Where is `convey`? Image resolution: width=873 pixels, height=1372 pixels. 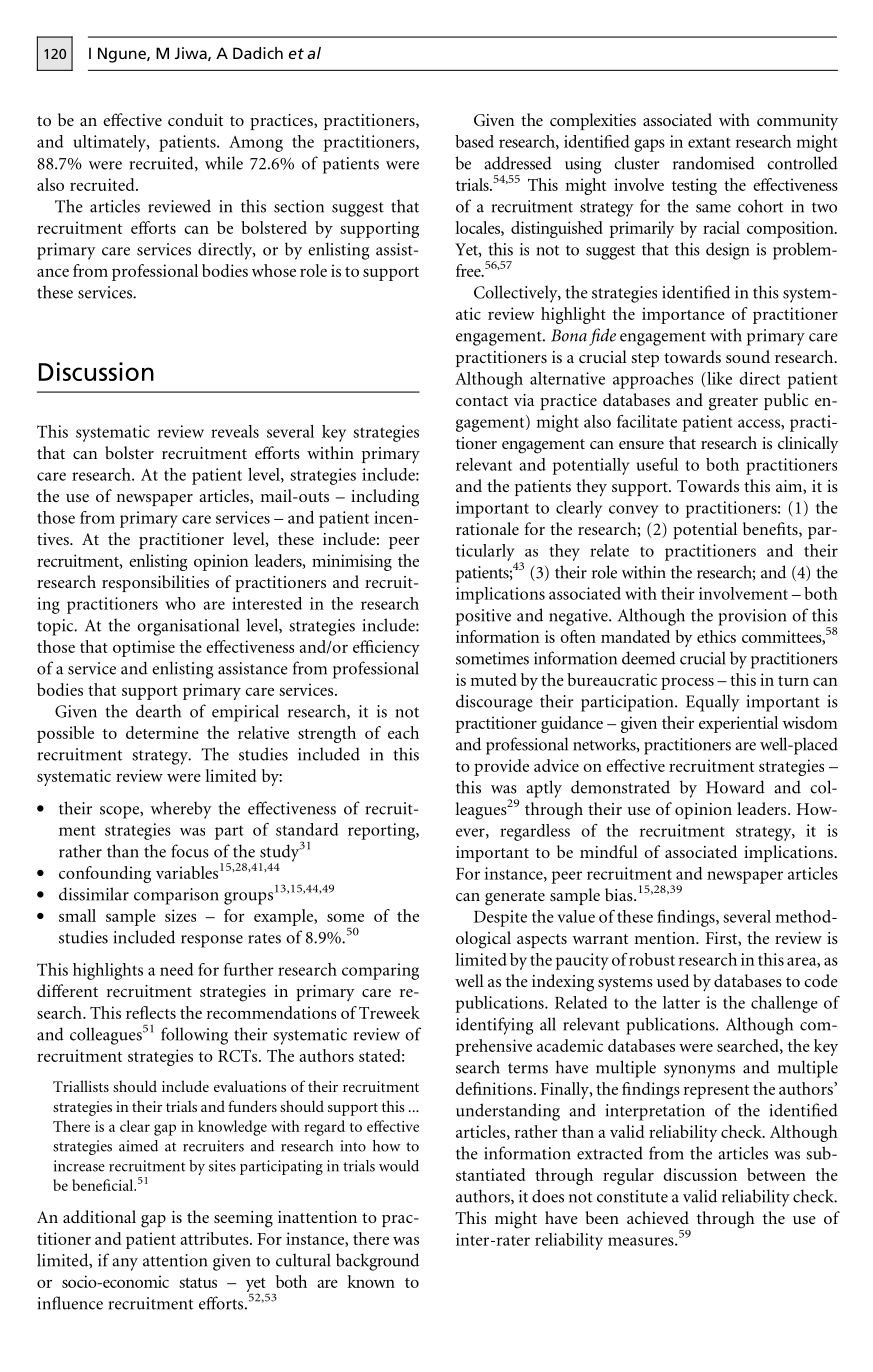
convey is located at coordinates (634, 511).
